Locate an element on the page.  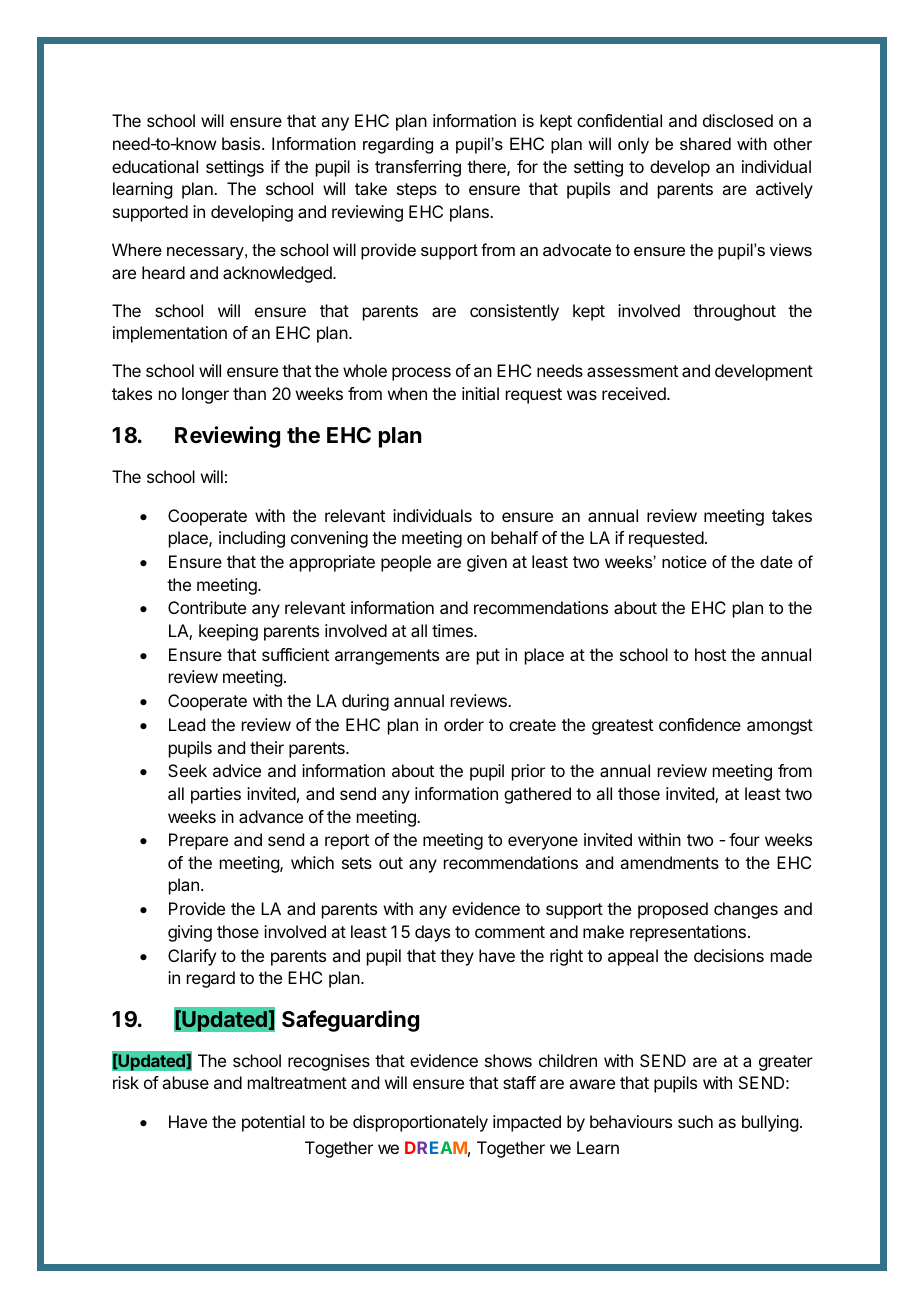
times is located at coordinates (453, 630).
